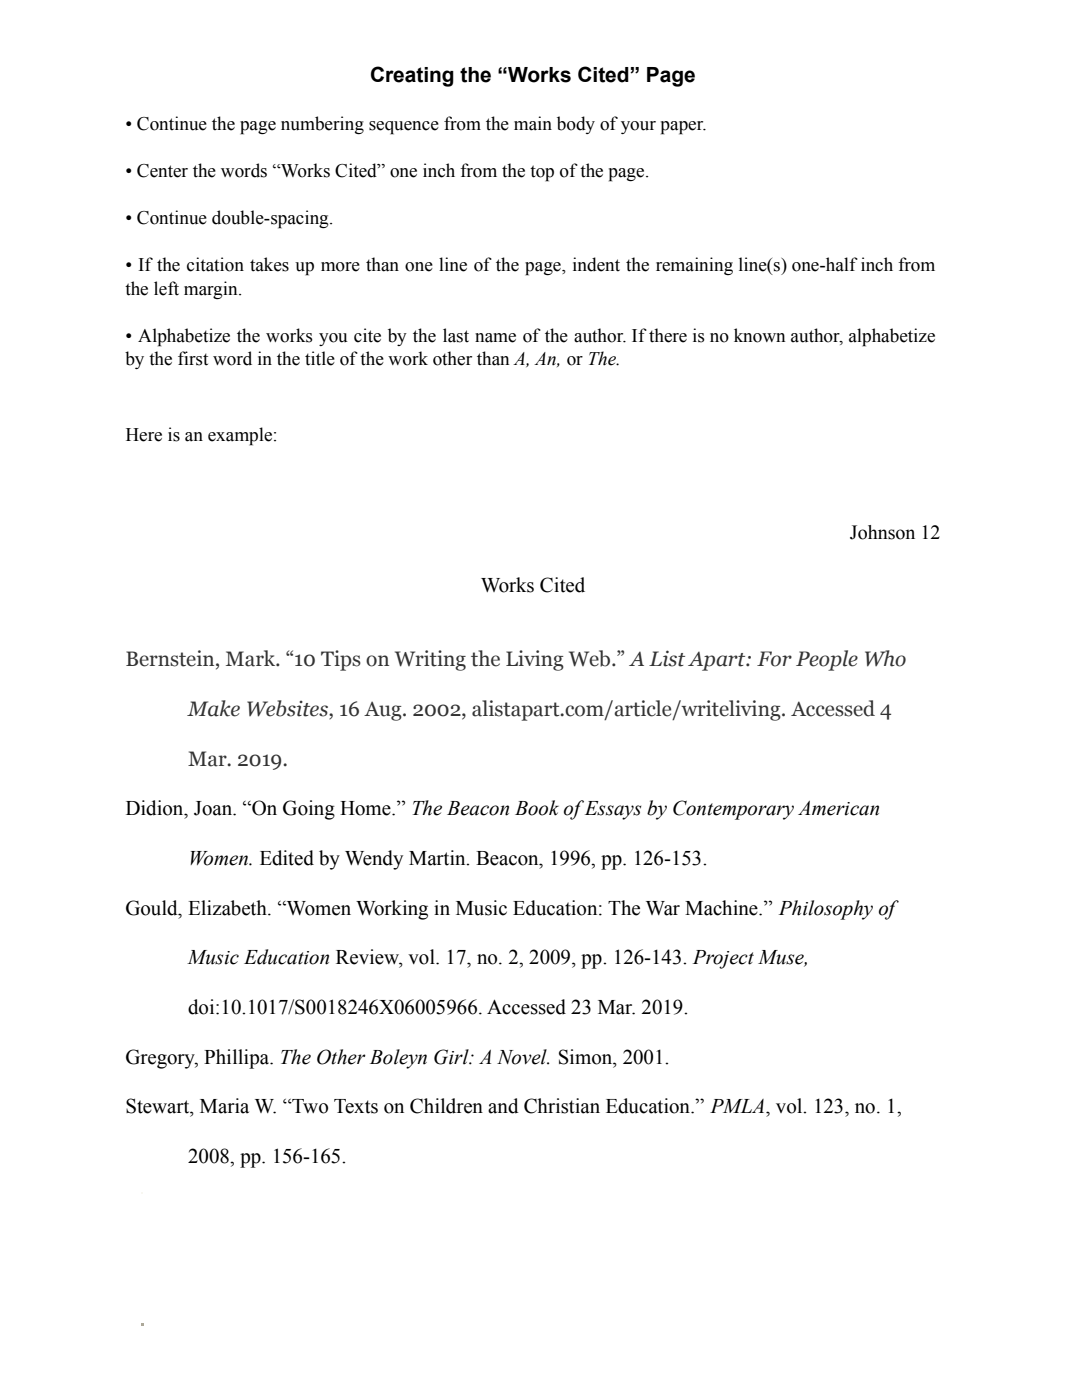 Image resolution: width=1066 pixels, height=1380 pixels. What do you see at coordinates (683, 128) in the screenshot?
I see `paper` at bounding box center [683, 128].
